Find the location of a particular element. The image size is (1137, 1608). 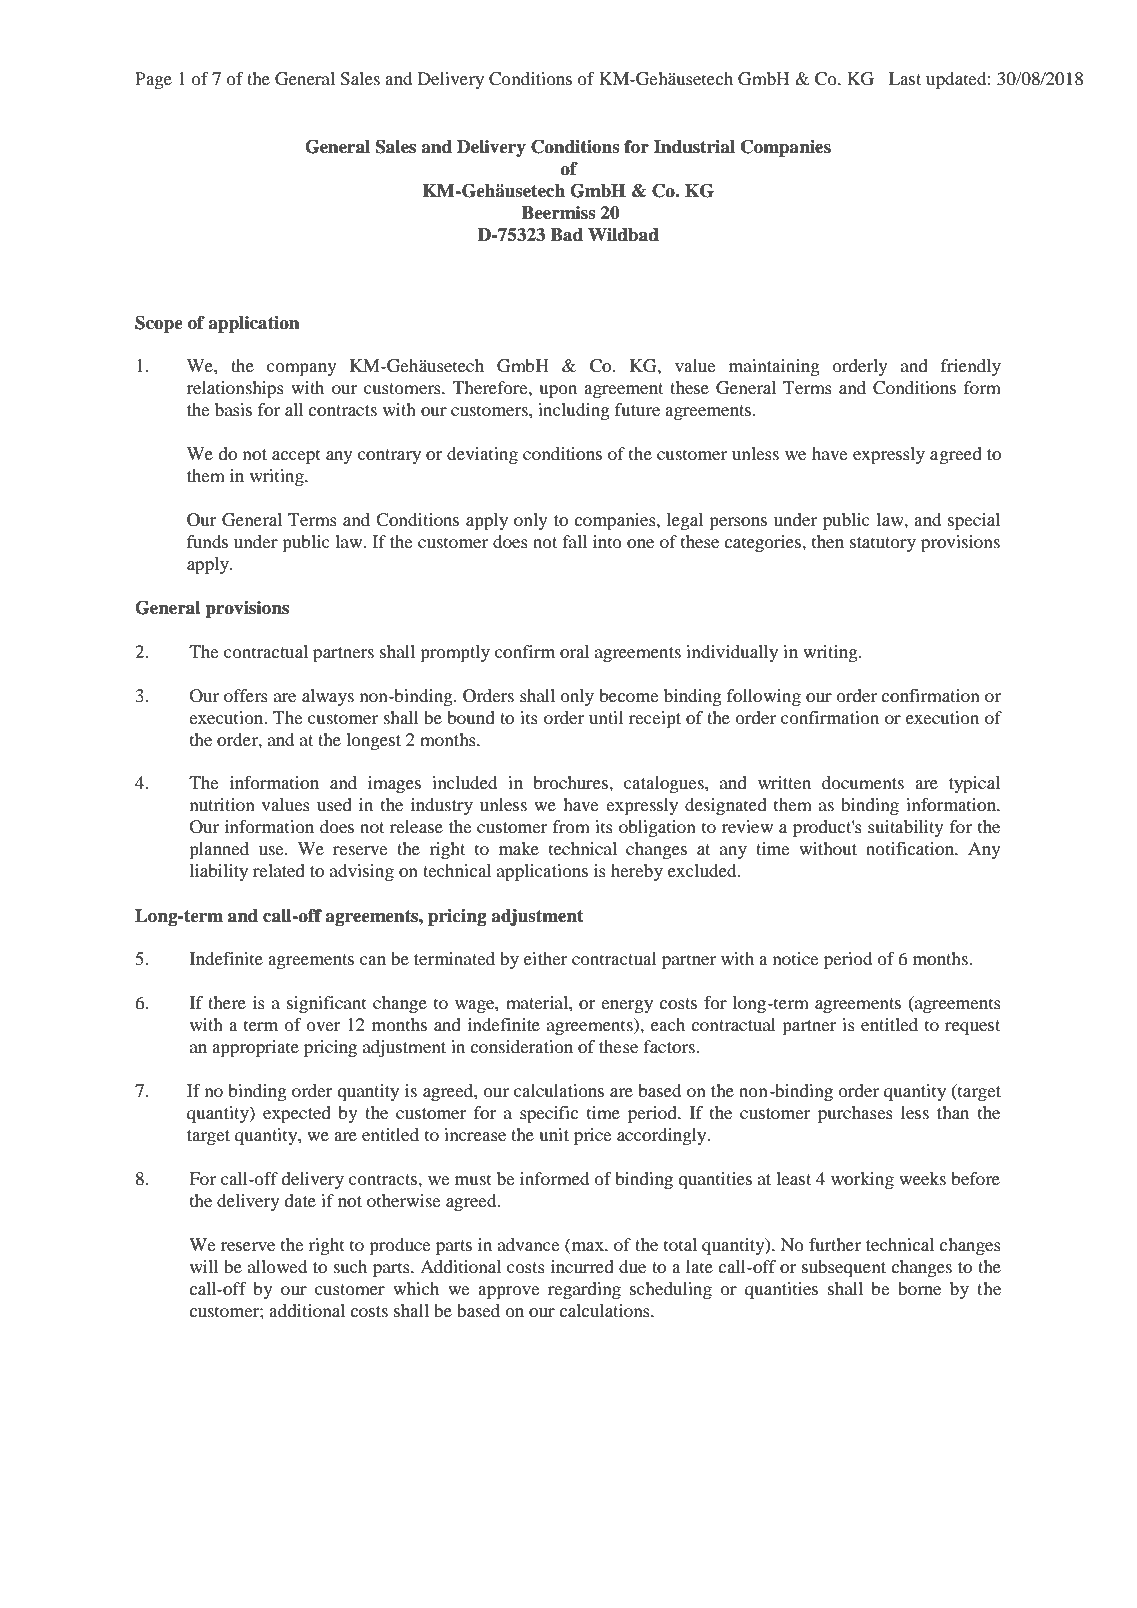

fall is located at coordinates (574, 541).
